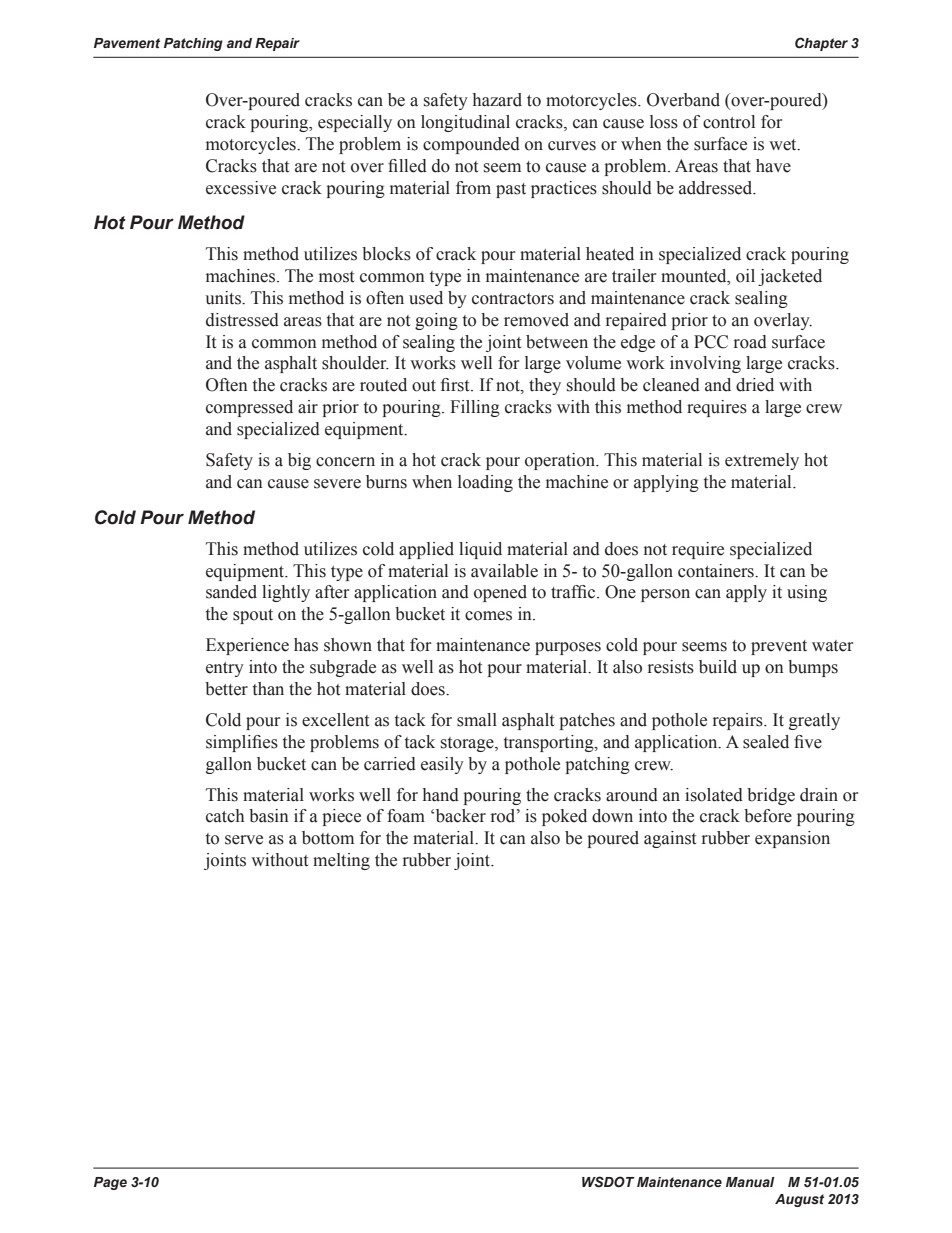 Image resolution: width=952 pixels, height=1233 pixels. I want to click on expansion, so click(792, 839).
